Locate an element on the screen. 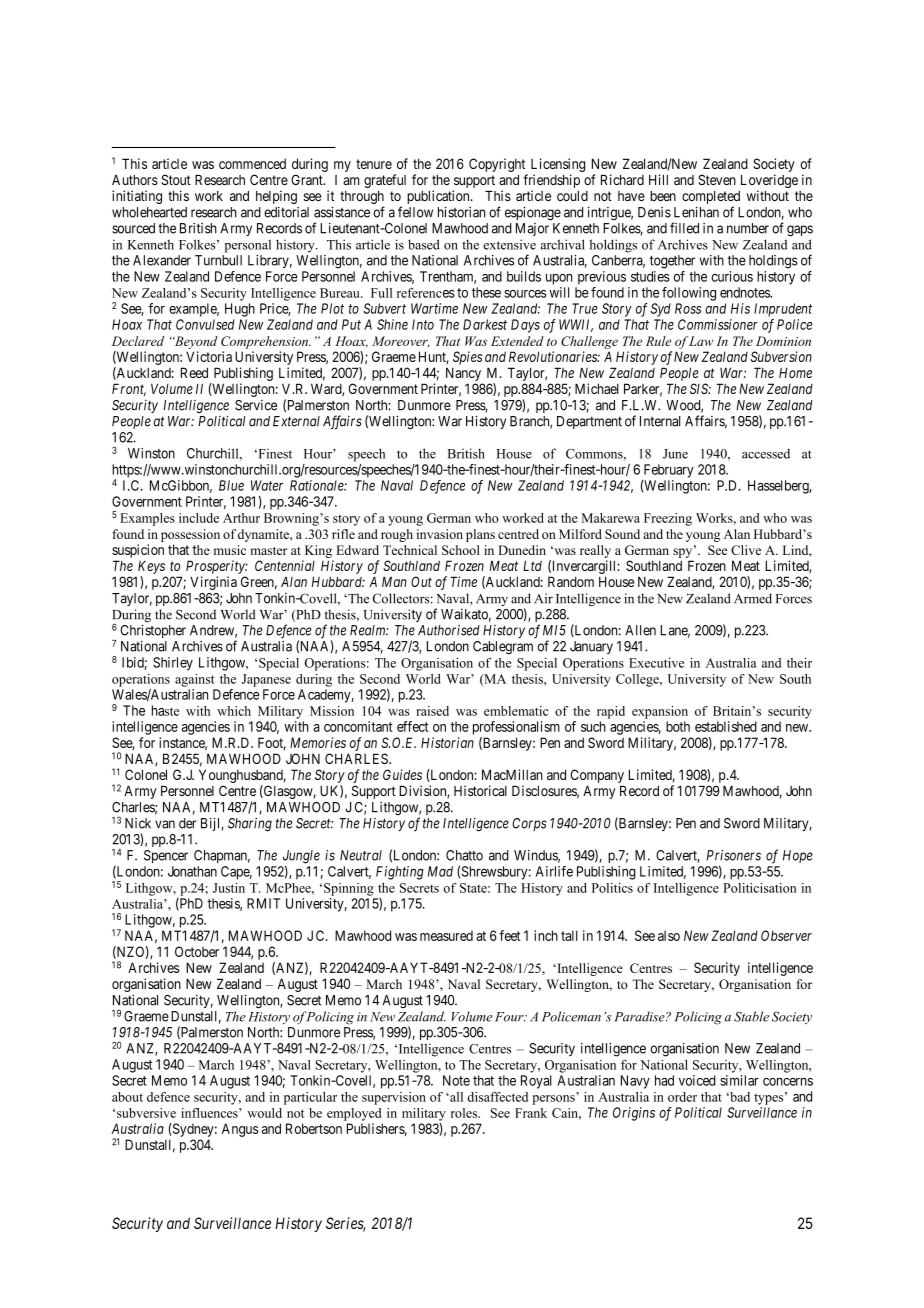 The width and height of the screenshot is (924, 1308). February is located at coordinates (669, 471).
